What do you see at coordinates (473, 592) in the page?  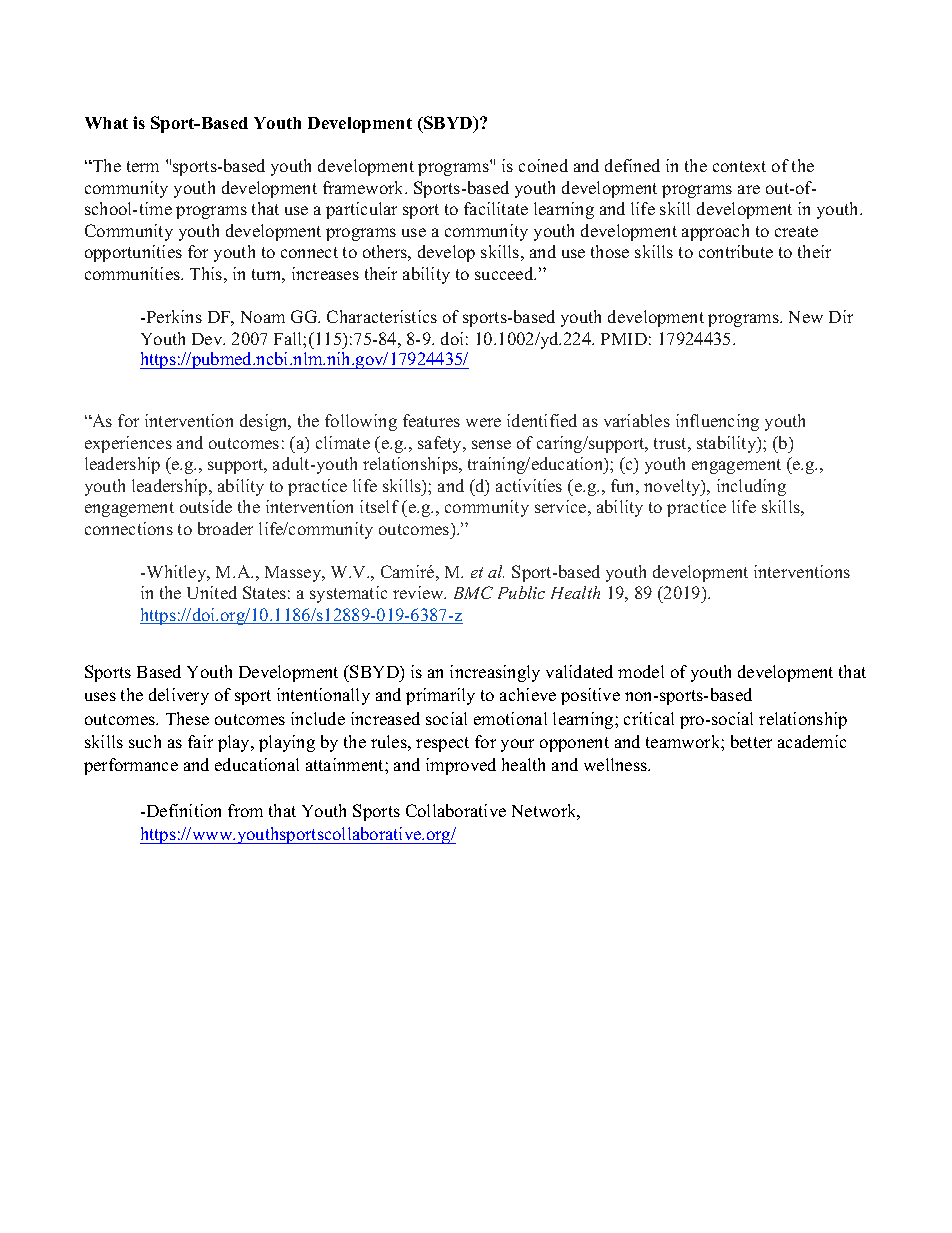 I see `BMC` at bounding box center [473, 592].
